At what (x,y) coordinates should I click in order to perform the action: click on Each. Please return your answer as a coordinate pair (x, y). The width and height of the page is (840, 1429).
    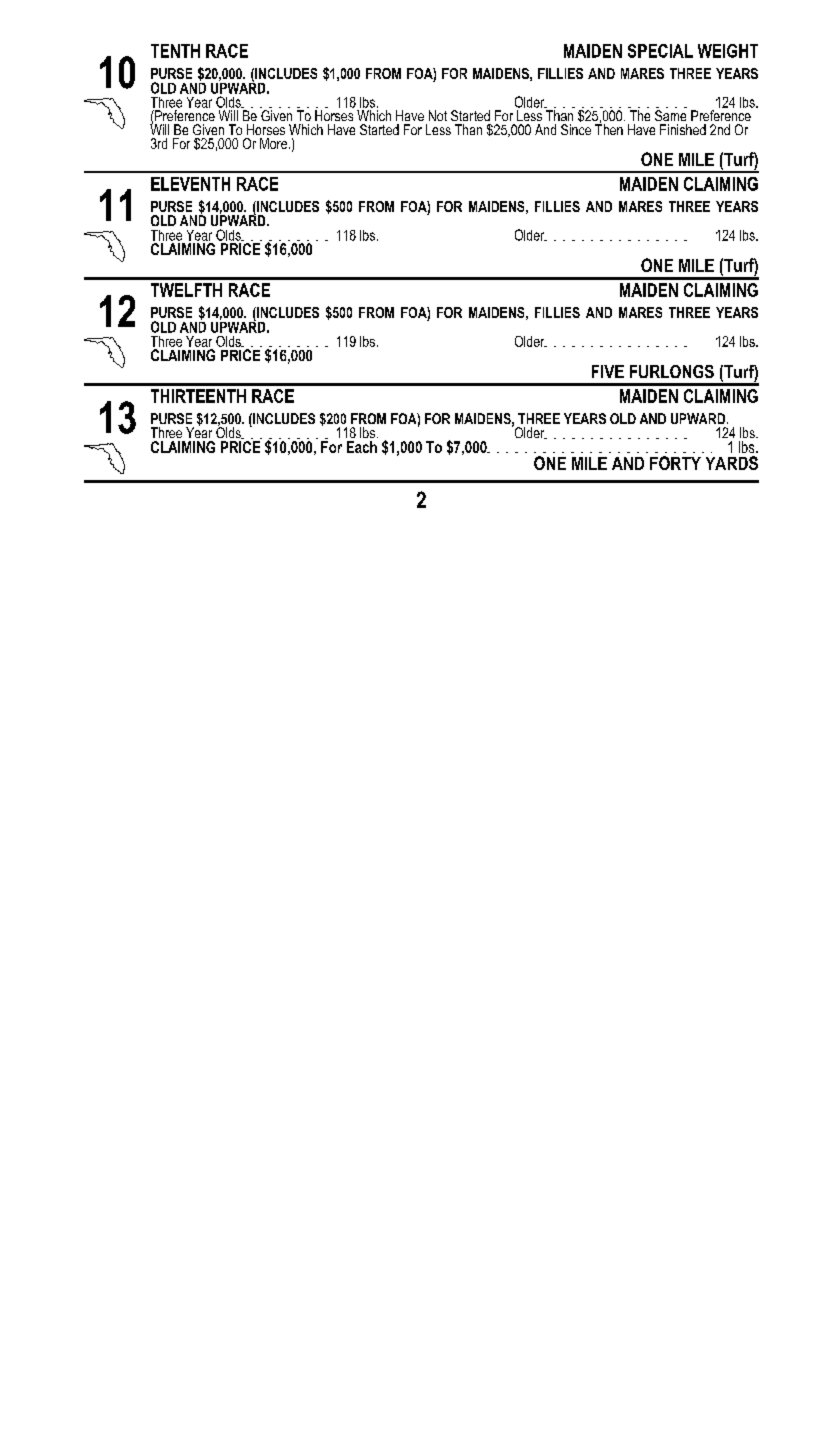
    Looking at the image, I should click on (362, 447).
